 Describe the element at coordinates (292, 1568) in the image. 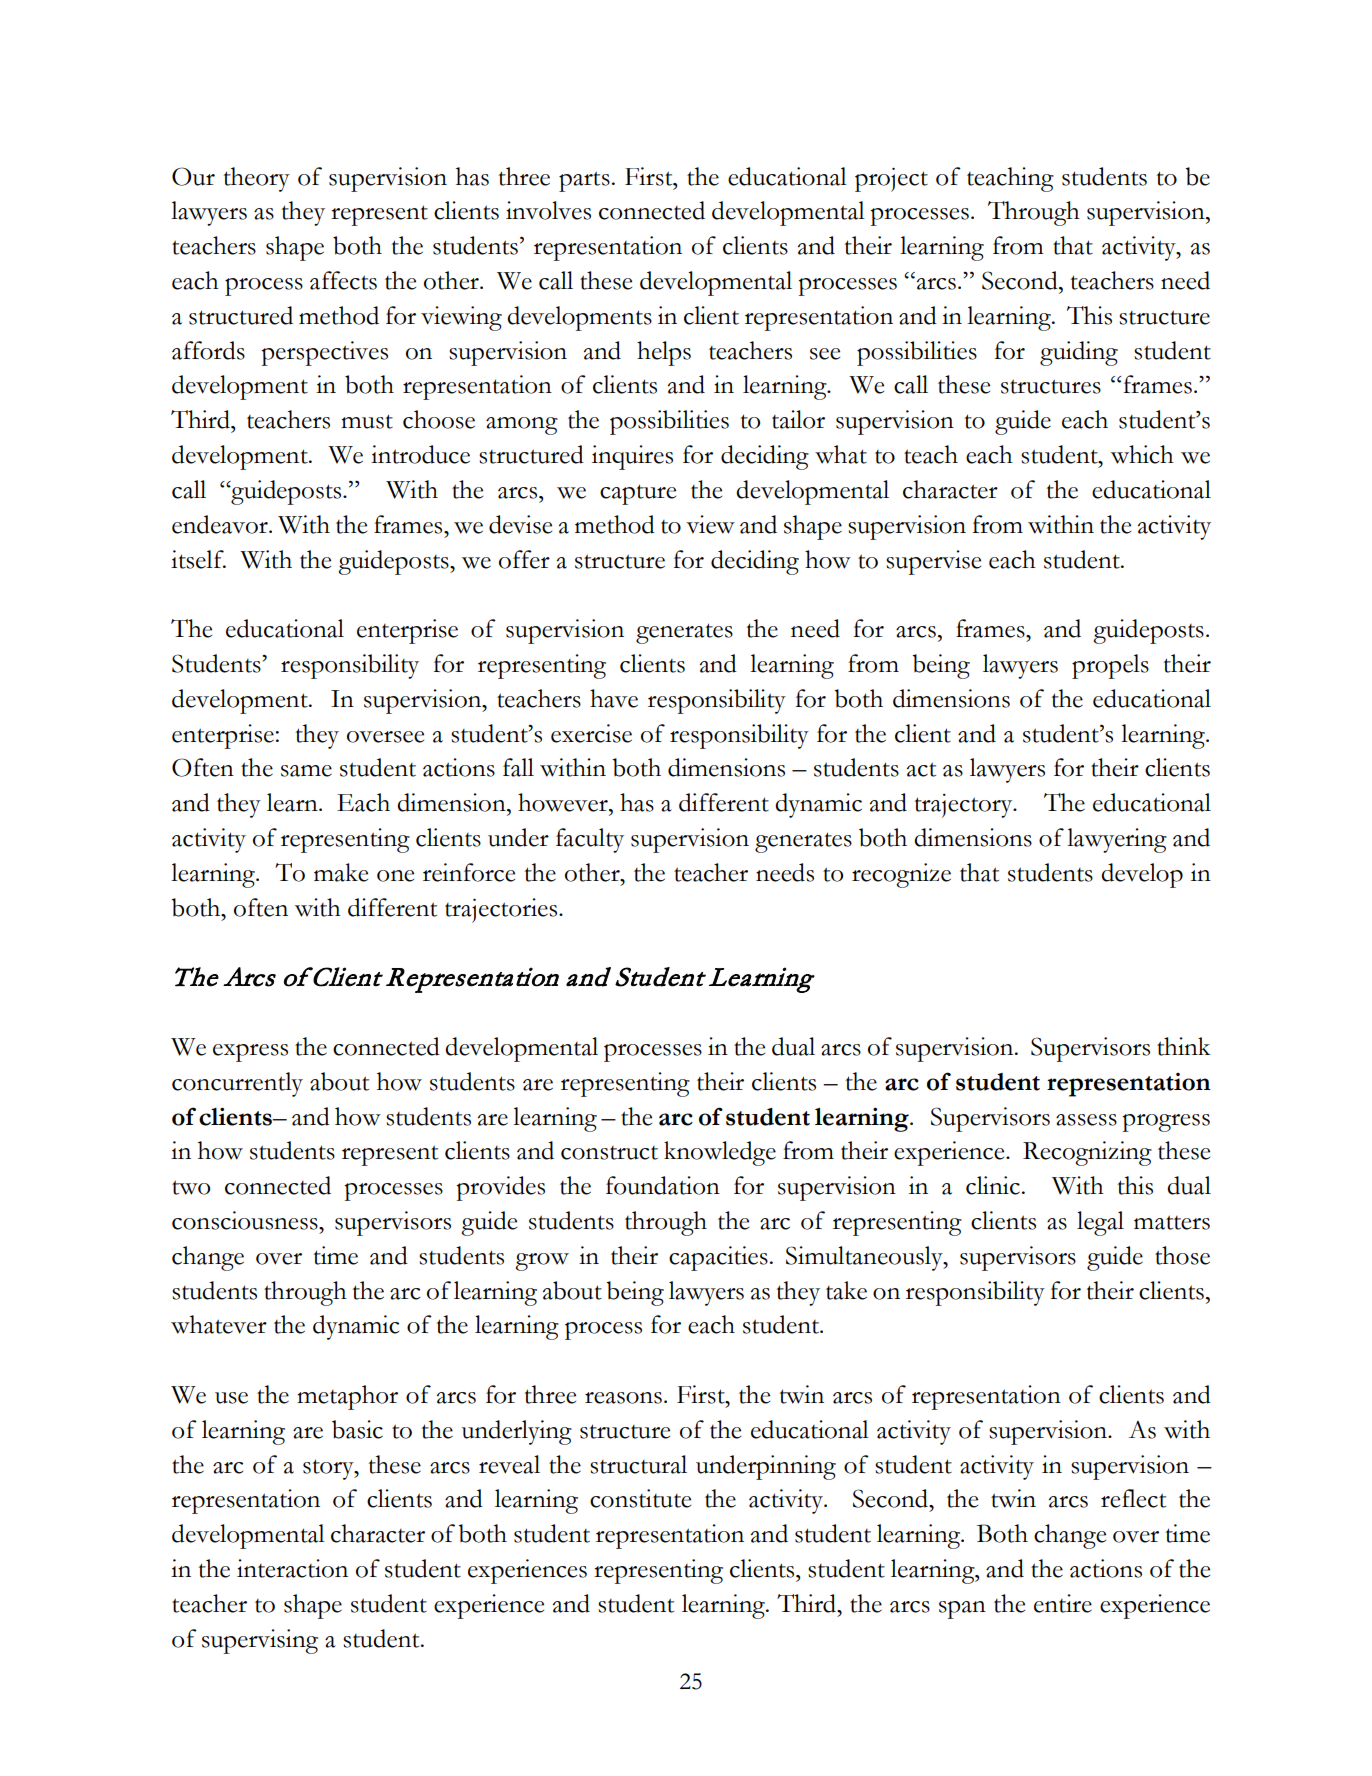

I see `interaction` at that location.
